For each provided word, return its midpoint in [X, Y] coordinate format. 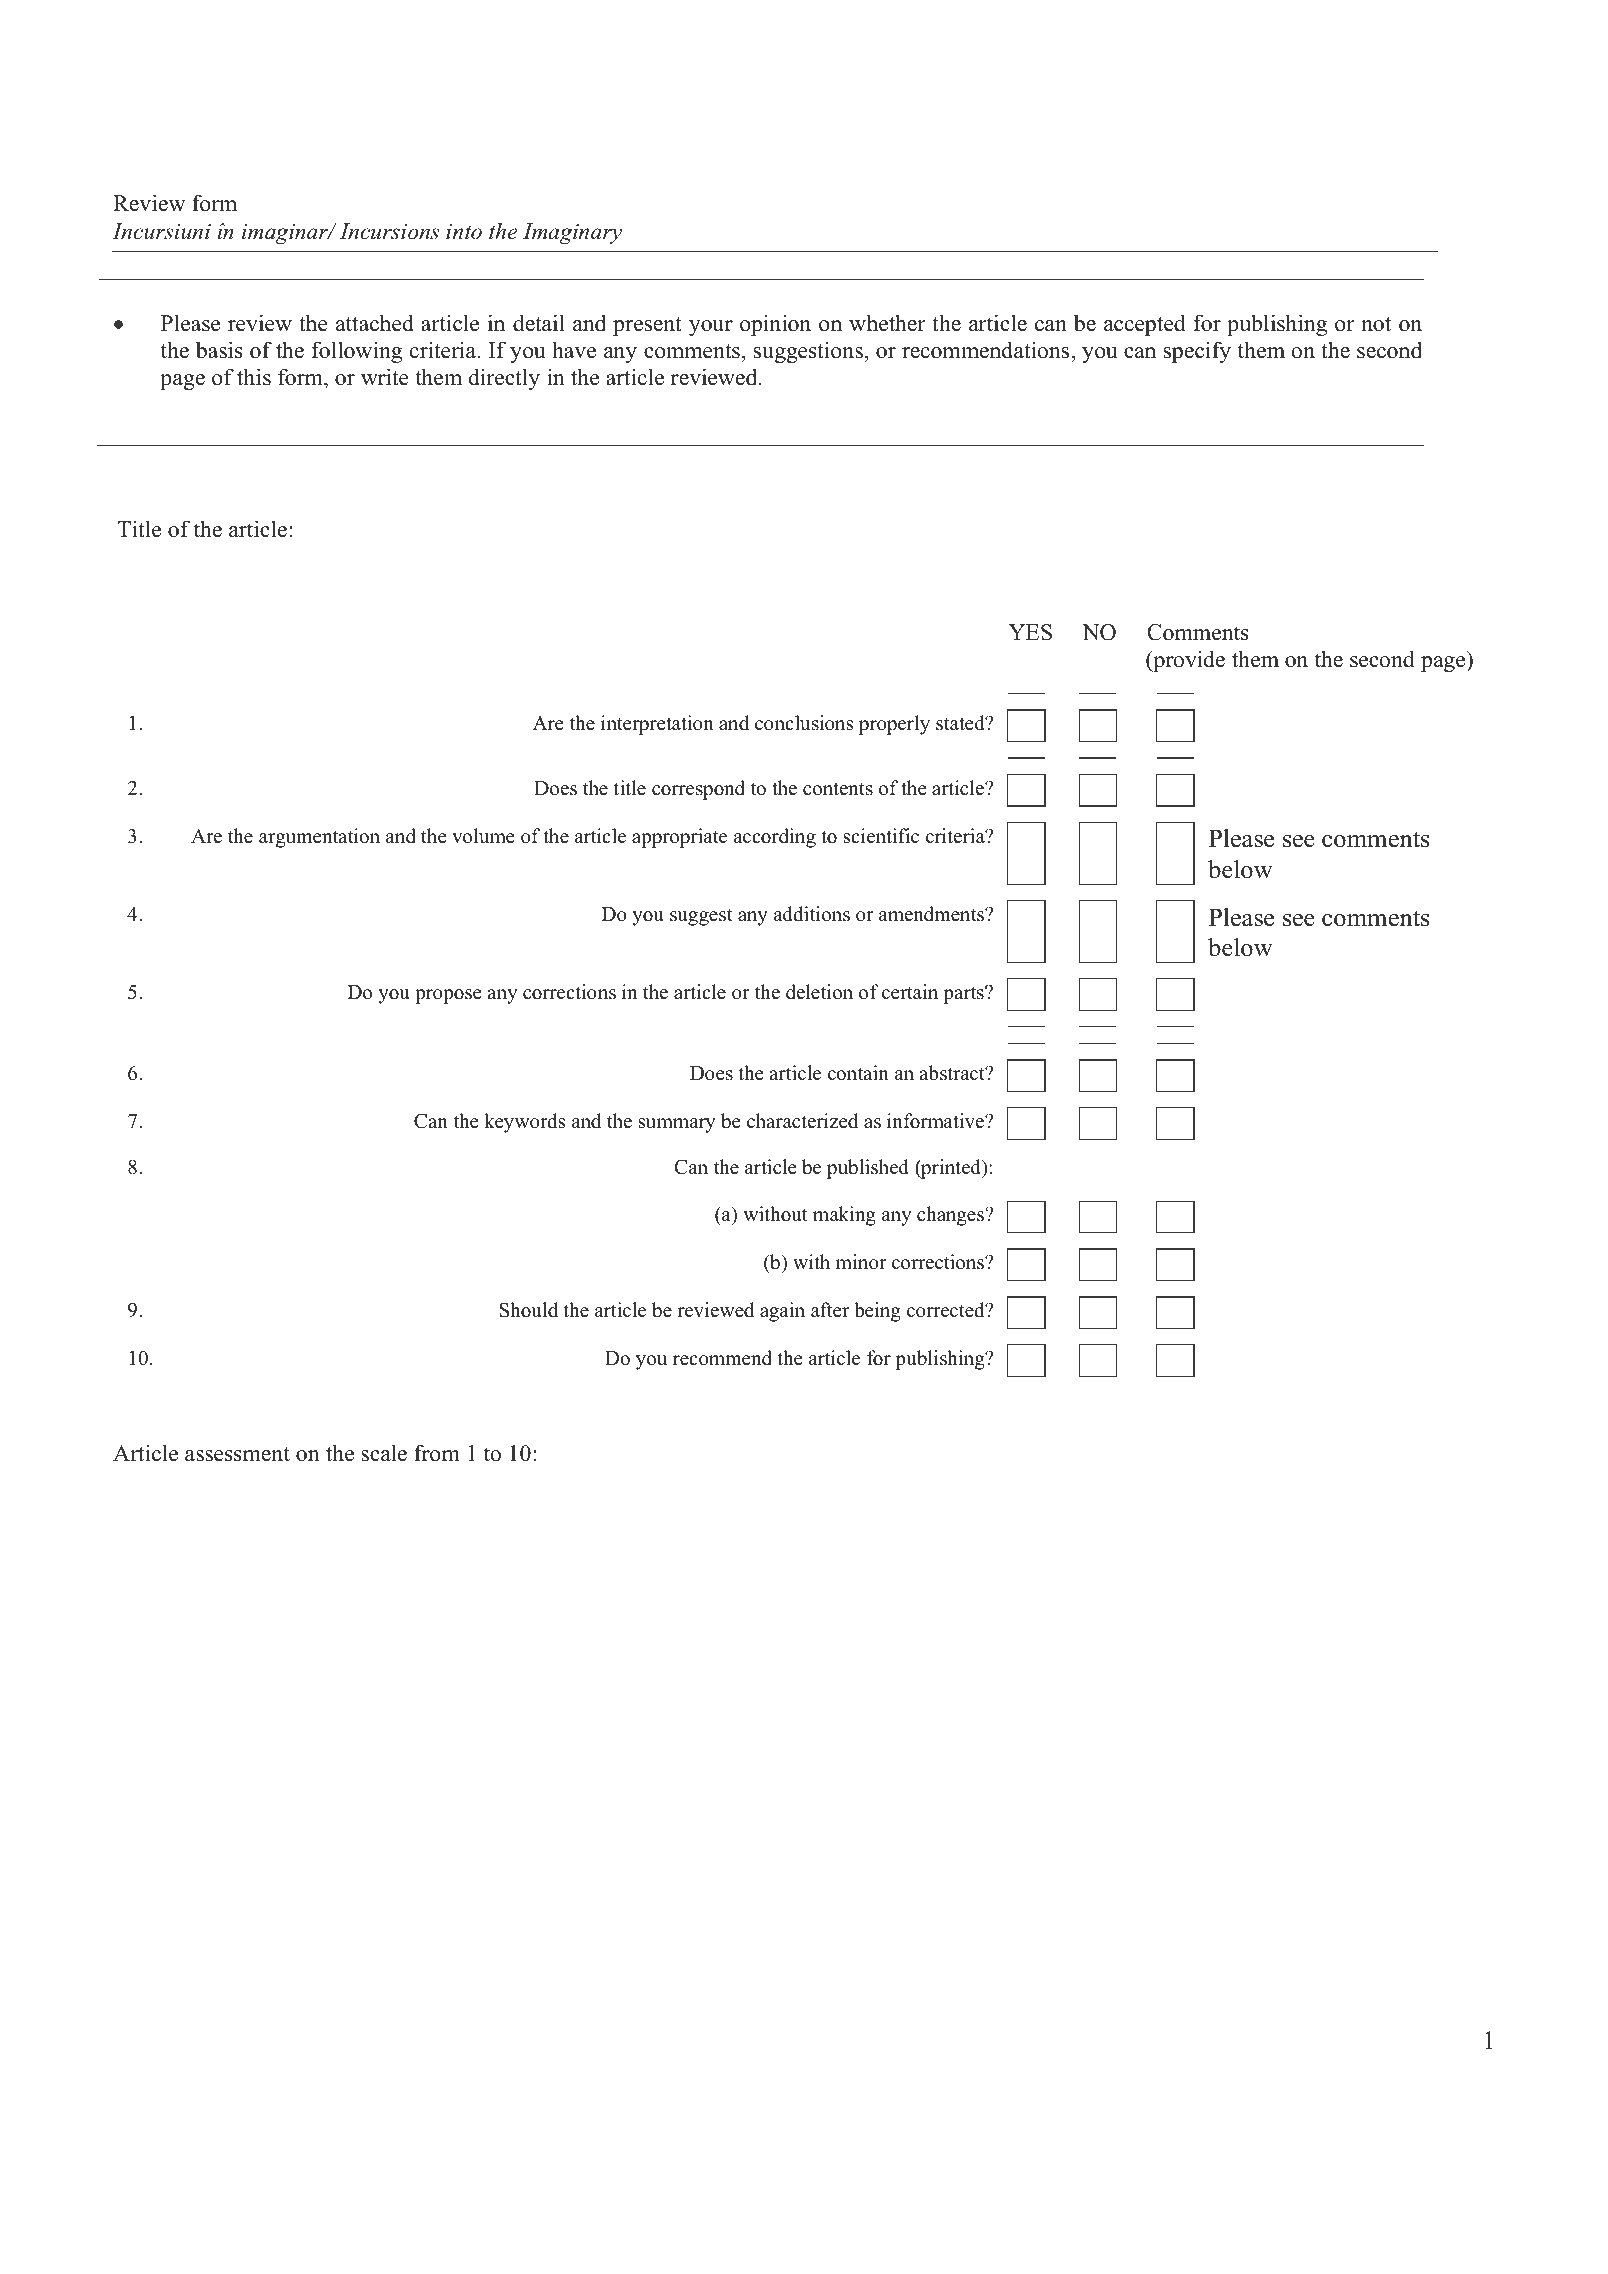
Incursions [389, 231]
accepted [1144, 325]
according [775, 838]
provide [1188, 661]
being [877, 1312]
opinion [775, 325]
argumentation [319, 838]
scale [384, 1453]
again [782, 1312]
